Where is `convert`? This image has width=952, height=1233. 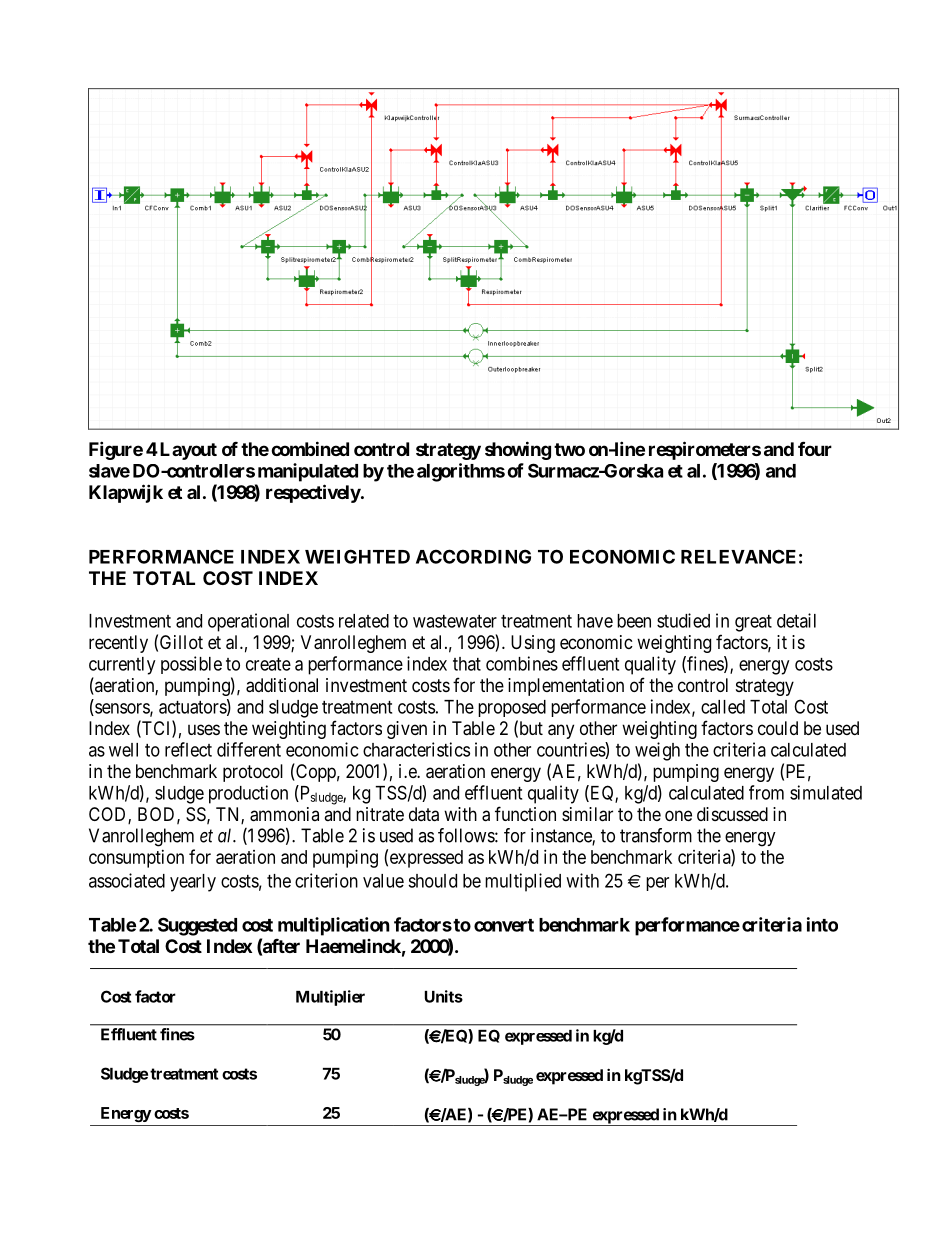 convert is located at coordinates (504, 925).
